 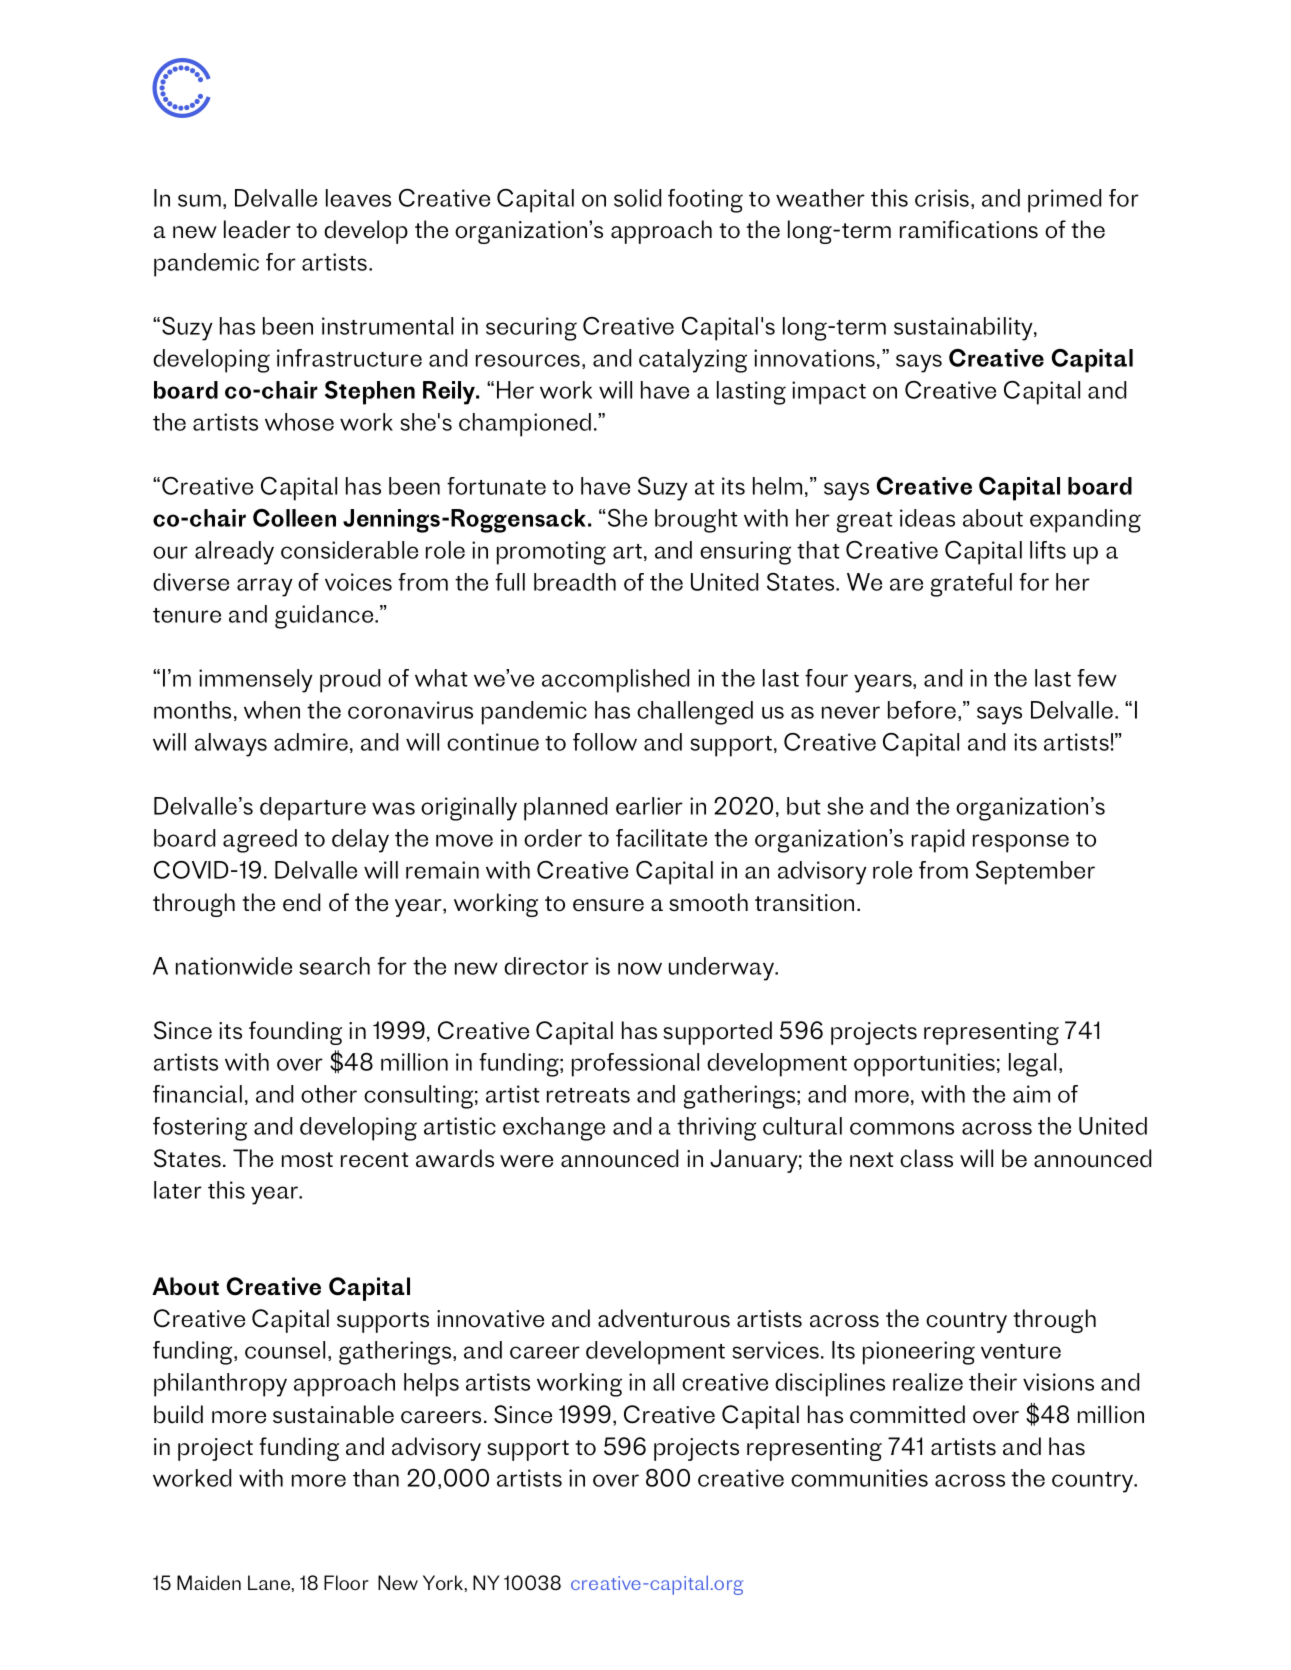 What do you see at coordinates (637, 198) in the screenshot?
I see `solid` at bounding box center [637, 198].
